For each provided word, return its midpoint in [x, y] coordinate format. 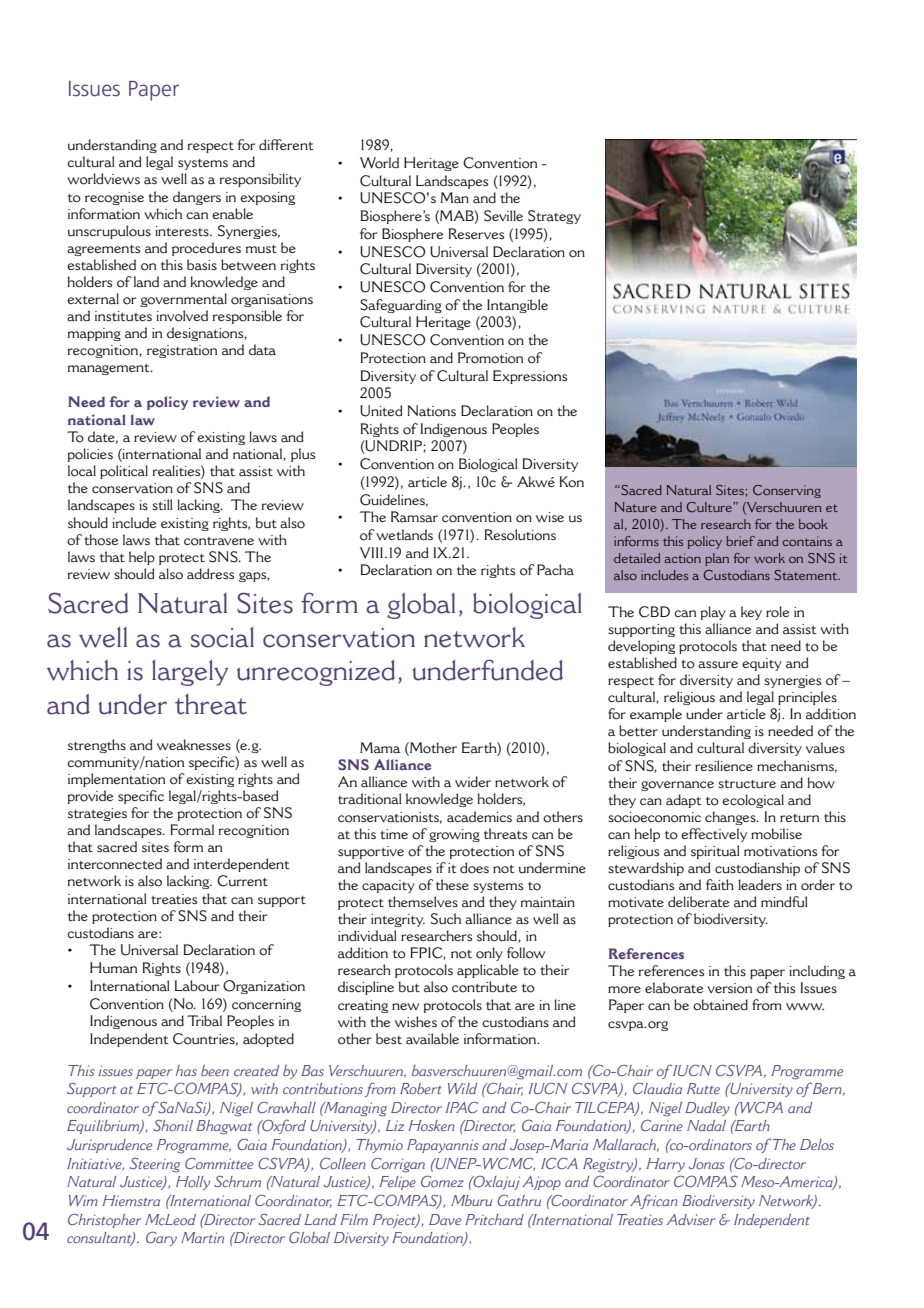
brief [740, 541]
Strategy [554, 217]
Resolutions [520, 535]
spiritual [715, 852]
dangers [197, 198]
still [162, 504]
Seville [503, 216]
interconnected [115, 864]
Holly [193, 1183]
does [474, 868]
